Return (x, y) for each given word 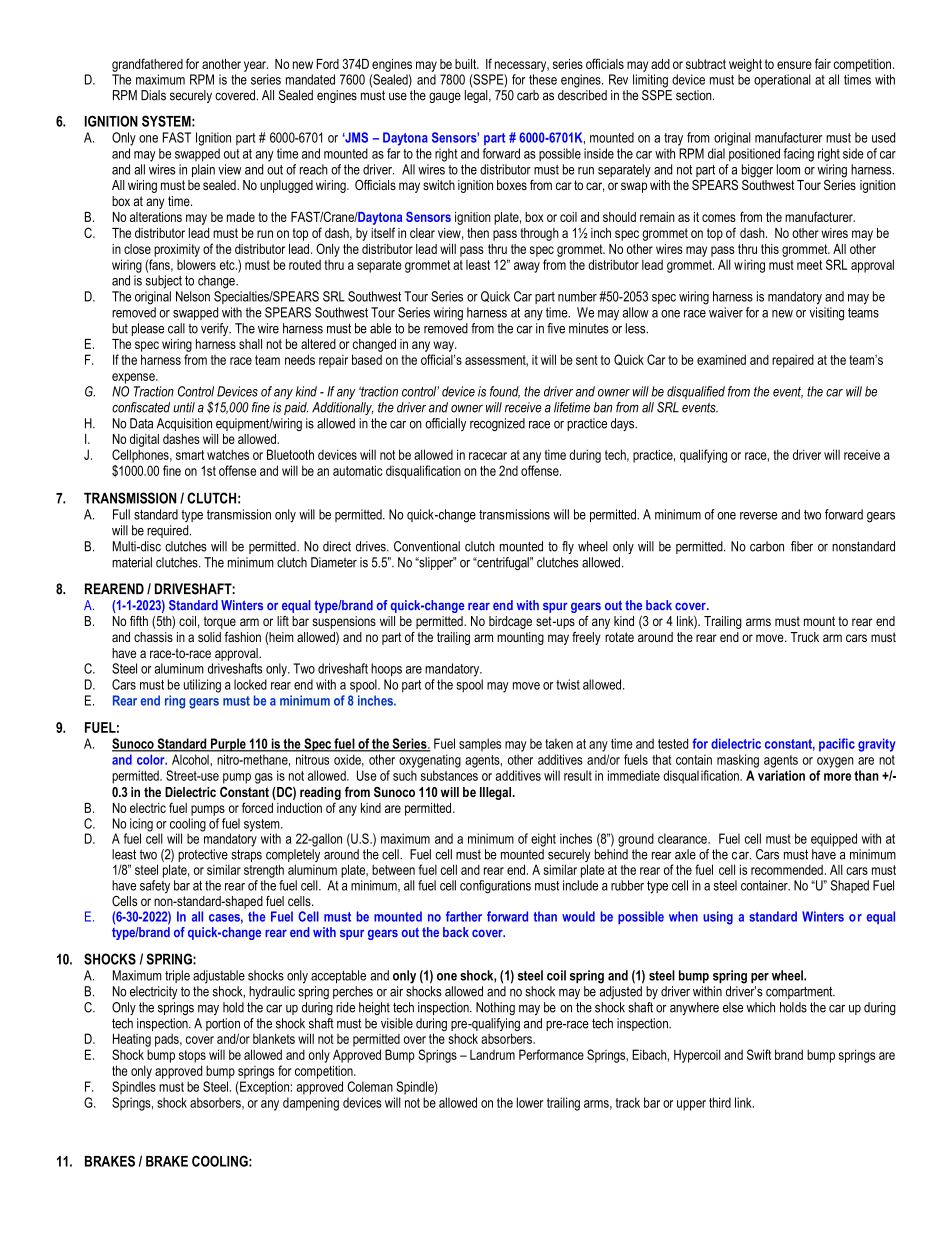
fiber (802, 546)
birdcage (510, 622)
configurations (495, 887)
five (556, 328)
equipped (834, 840)
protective (203, 855)
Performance (551, 1054)
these (543, 79)
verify (216, 329)
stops (192, 1056)
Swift (759, 1054)
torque (220, 622)
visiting (826, 314)
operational (782, 80)
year (256, 66)
